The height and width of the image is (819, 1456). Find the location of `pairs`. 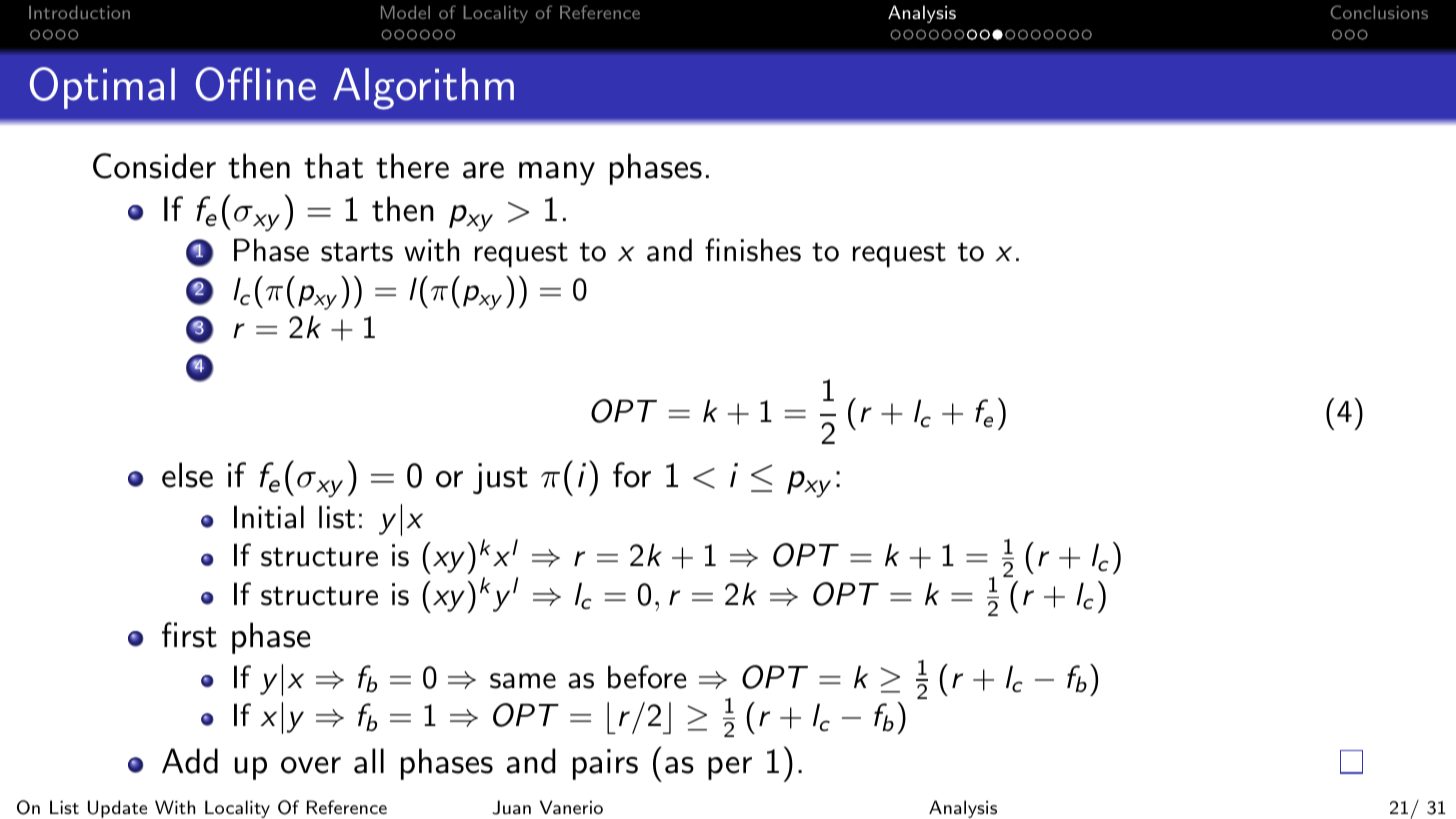

pairs is located at coordinates (605, 764).
